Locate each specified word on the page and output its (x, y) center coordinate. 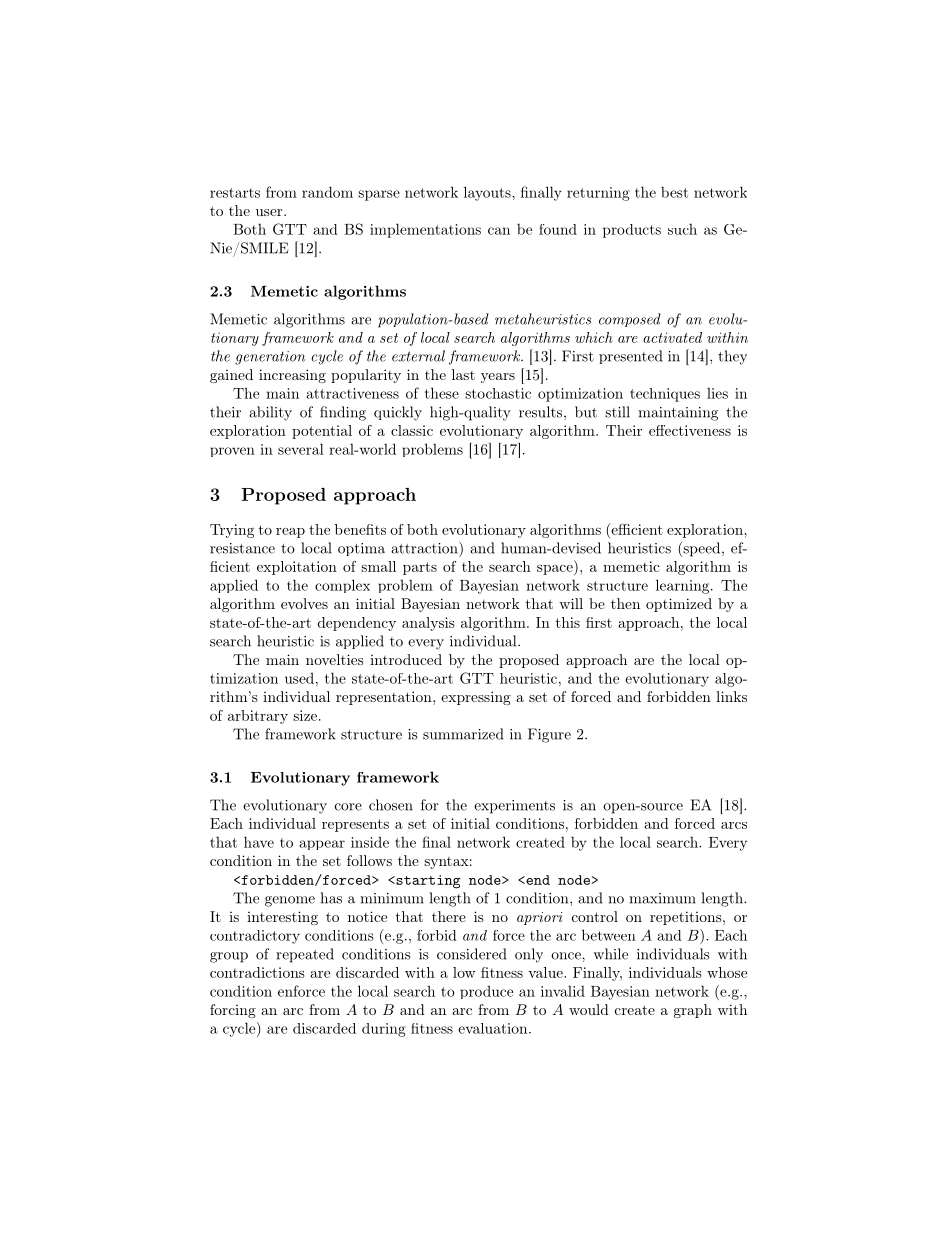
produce (486, 992)
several (301, 449)
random (327, 192)
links (731, 696)
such (682, 229)
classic (412, 430)
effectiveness (690, 430)
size (305, 715)
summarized (463, 734)
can (499, 231)
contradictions (257, 972)
